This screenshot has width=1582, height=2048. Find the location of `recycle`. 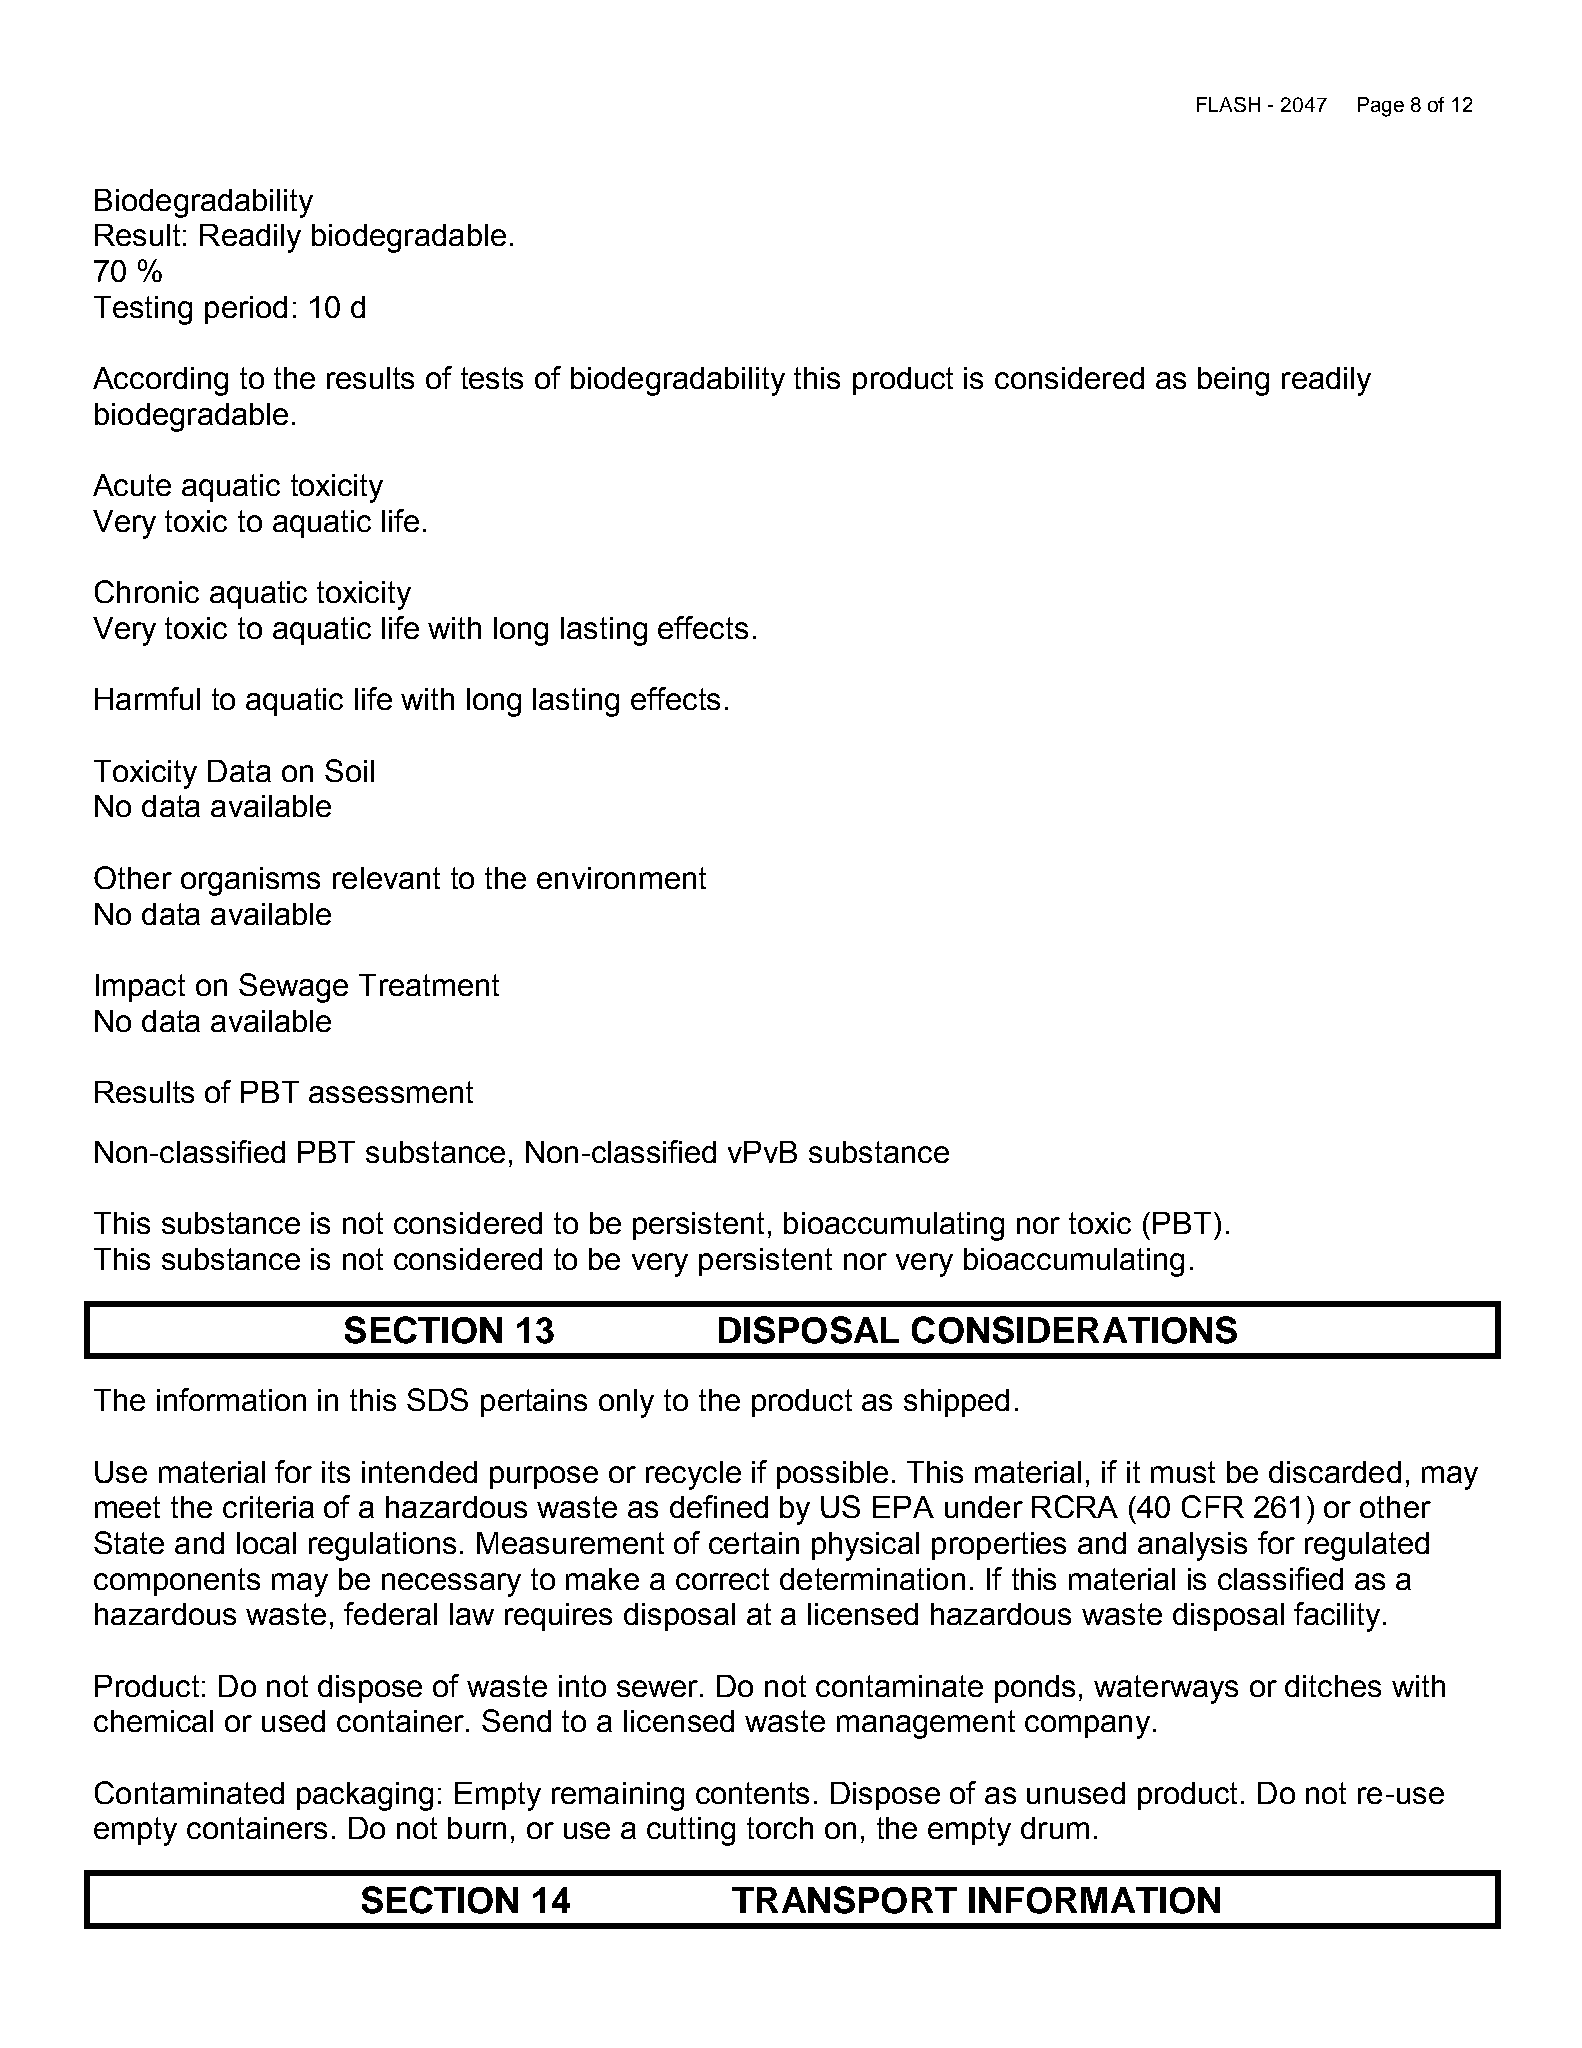

recycle is located at coordinates (693, 1475).
